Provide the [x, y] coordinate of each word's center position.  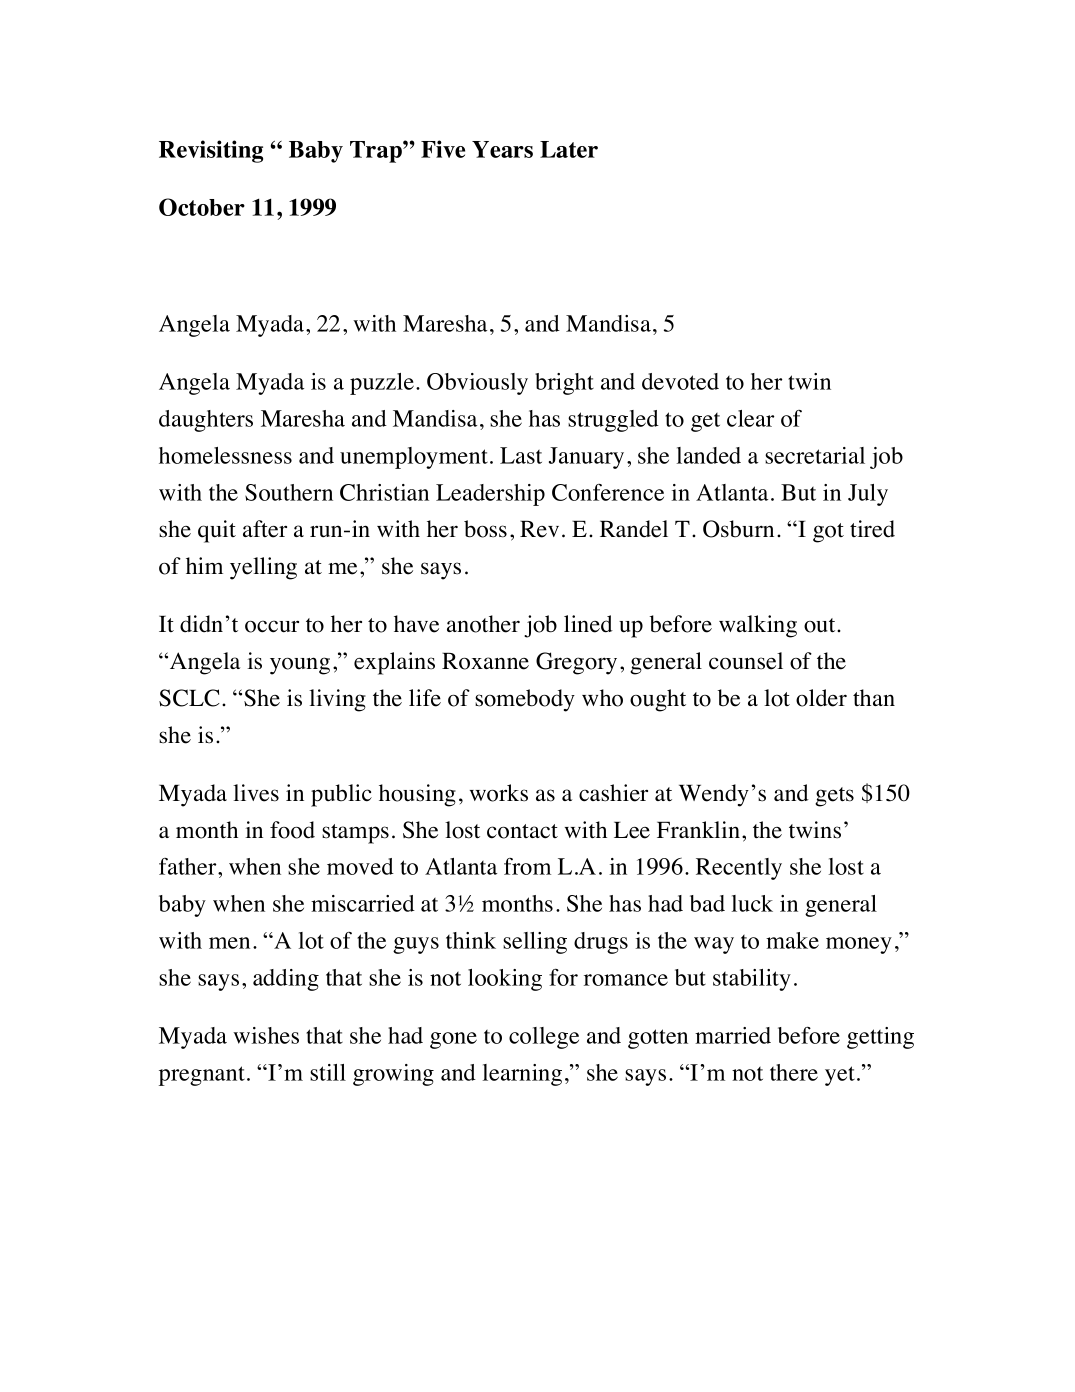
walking [758, 626]
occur [272, 626]
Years [502, 149]
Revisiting [211, 151]
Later [569, 149]
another [483, 624]
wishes [266, 1035]
